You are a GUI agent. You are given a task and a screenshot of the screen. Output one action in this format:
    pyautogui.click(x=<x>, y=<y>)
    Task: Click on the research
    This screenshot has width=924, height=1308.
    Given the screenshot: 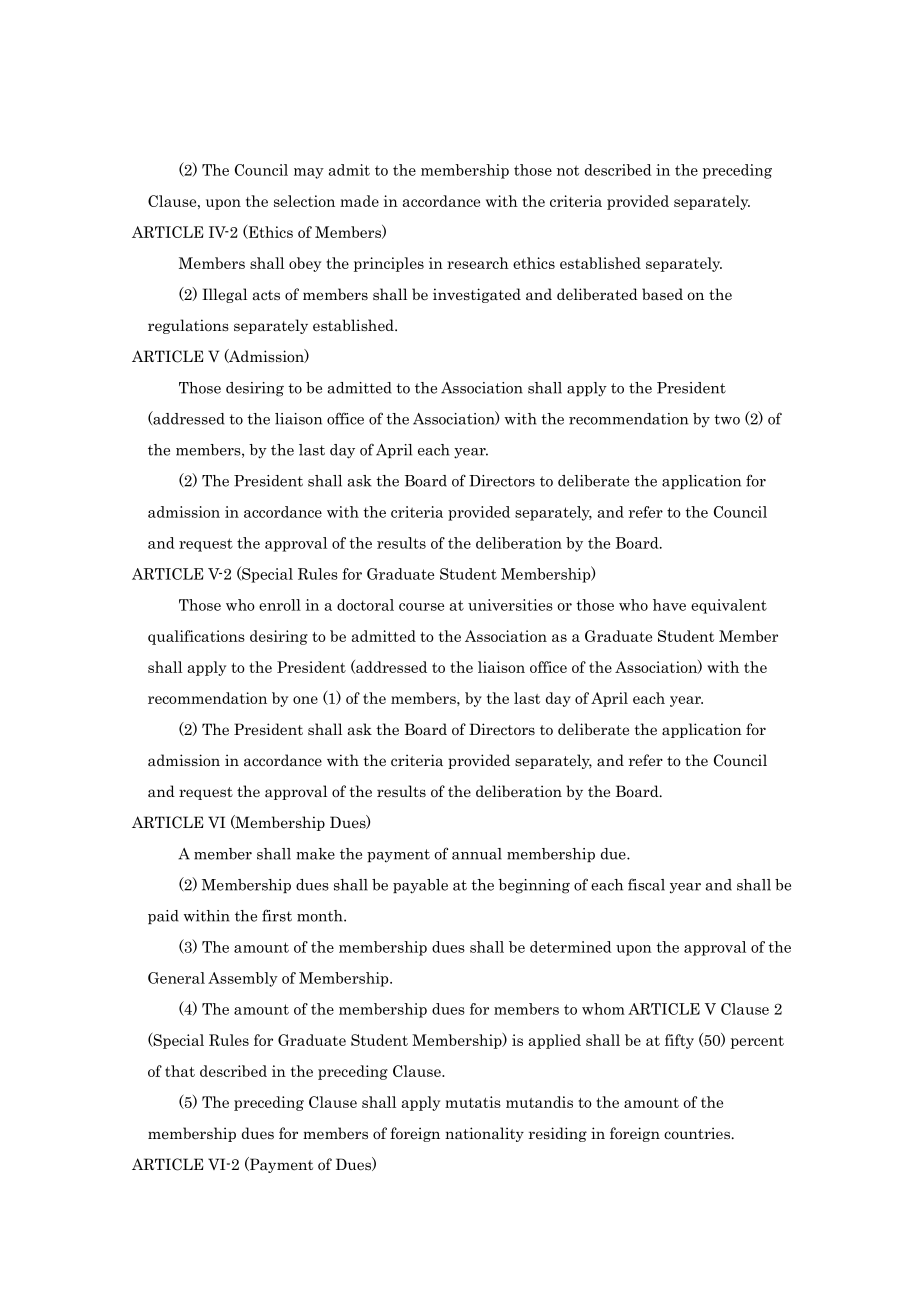 What is the action you would take?
    pyautogui.click(x=478, y=263)
